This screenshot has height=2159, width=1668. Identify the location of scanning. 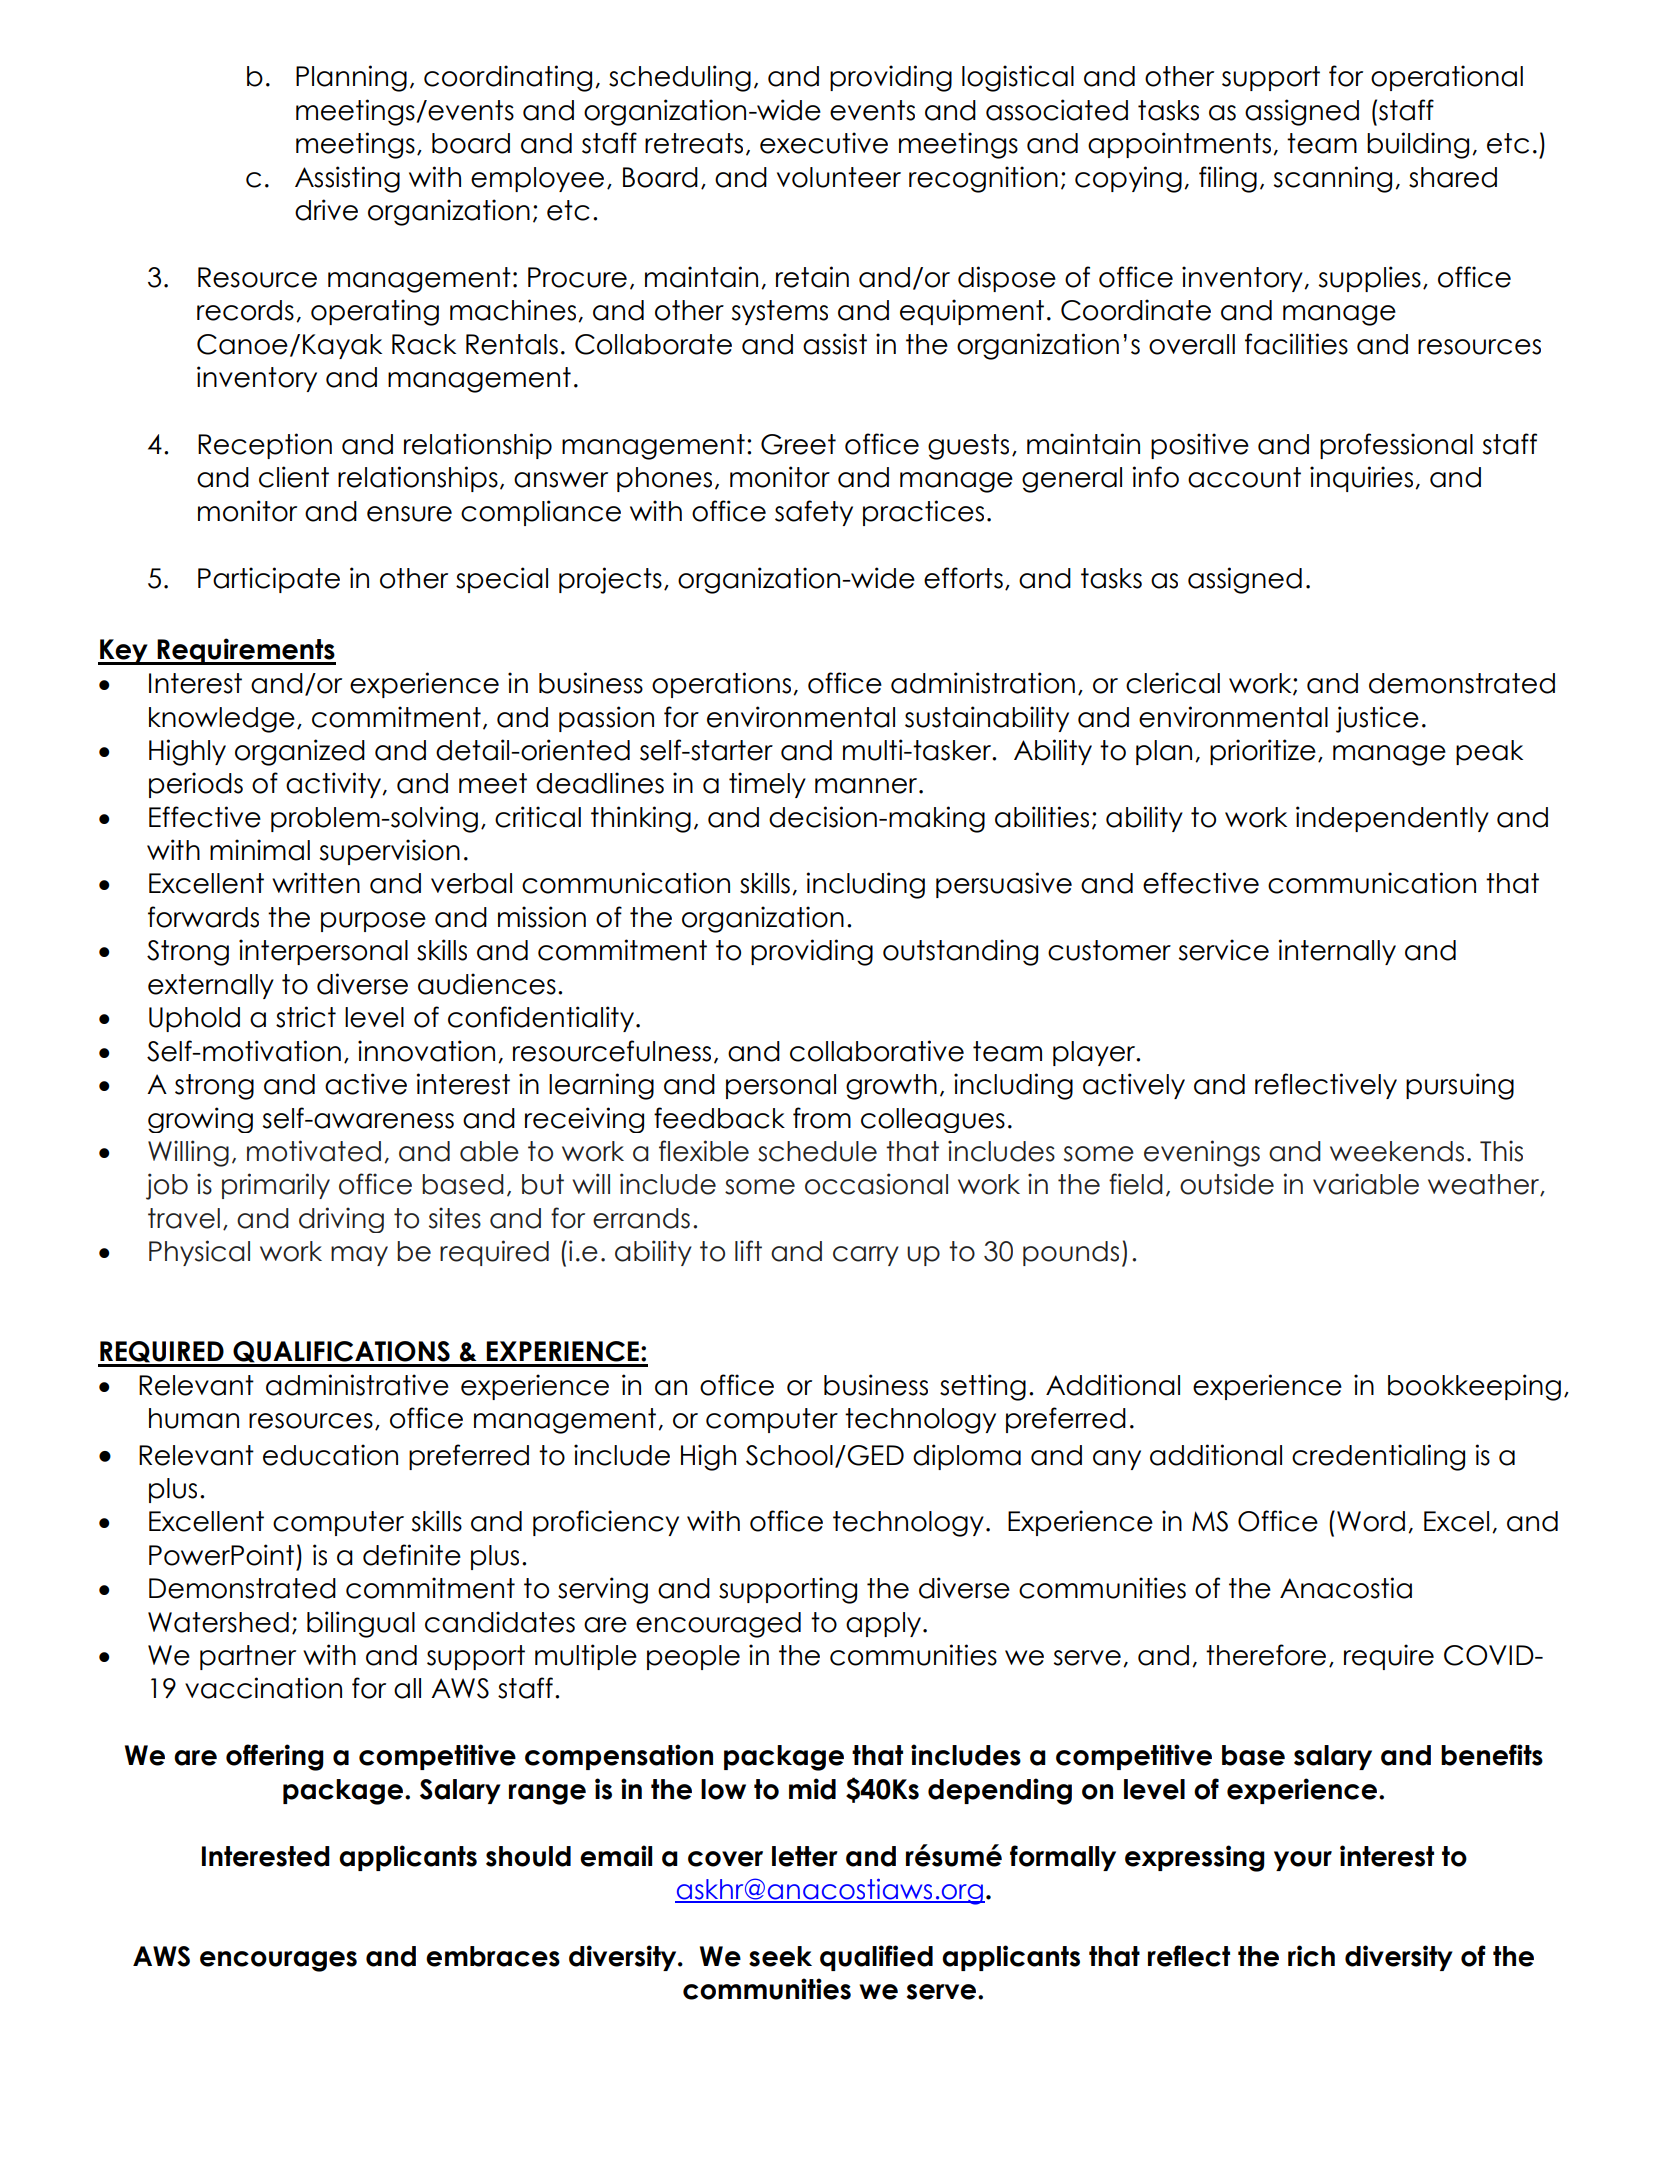
(1333, 179).
